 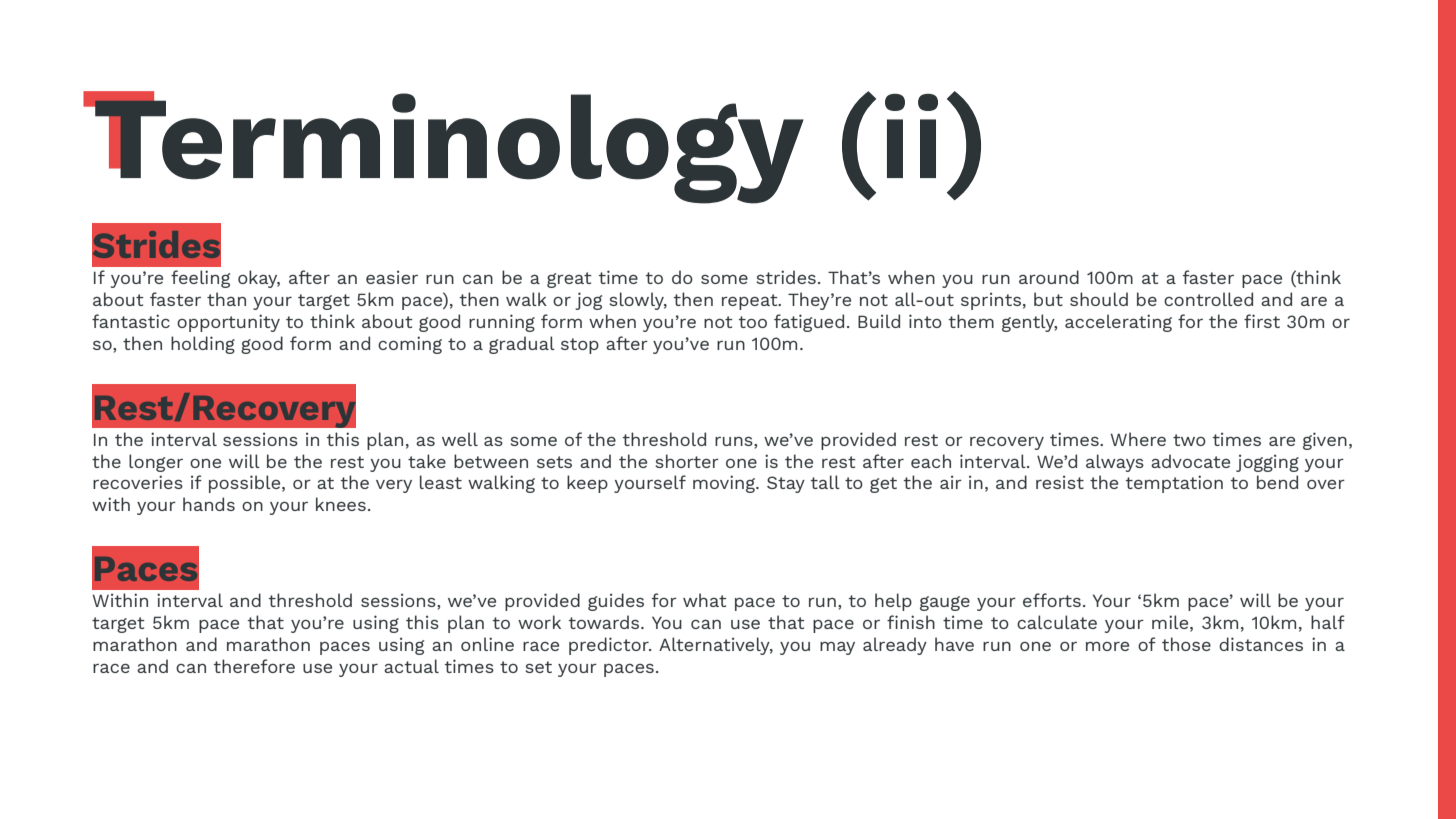 What do you see at coordinates (735, 441) in the screenshot?
I see `runs` at bounding box center [735, 441].
